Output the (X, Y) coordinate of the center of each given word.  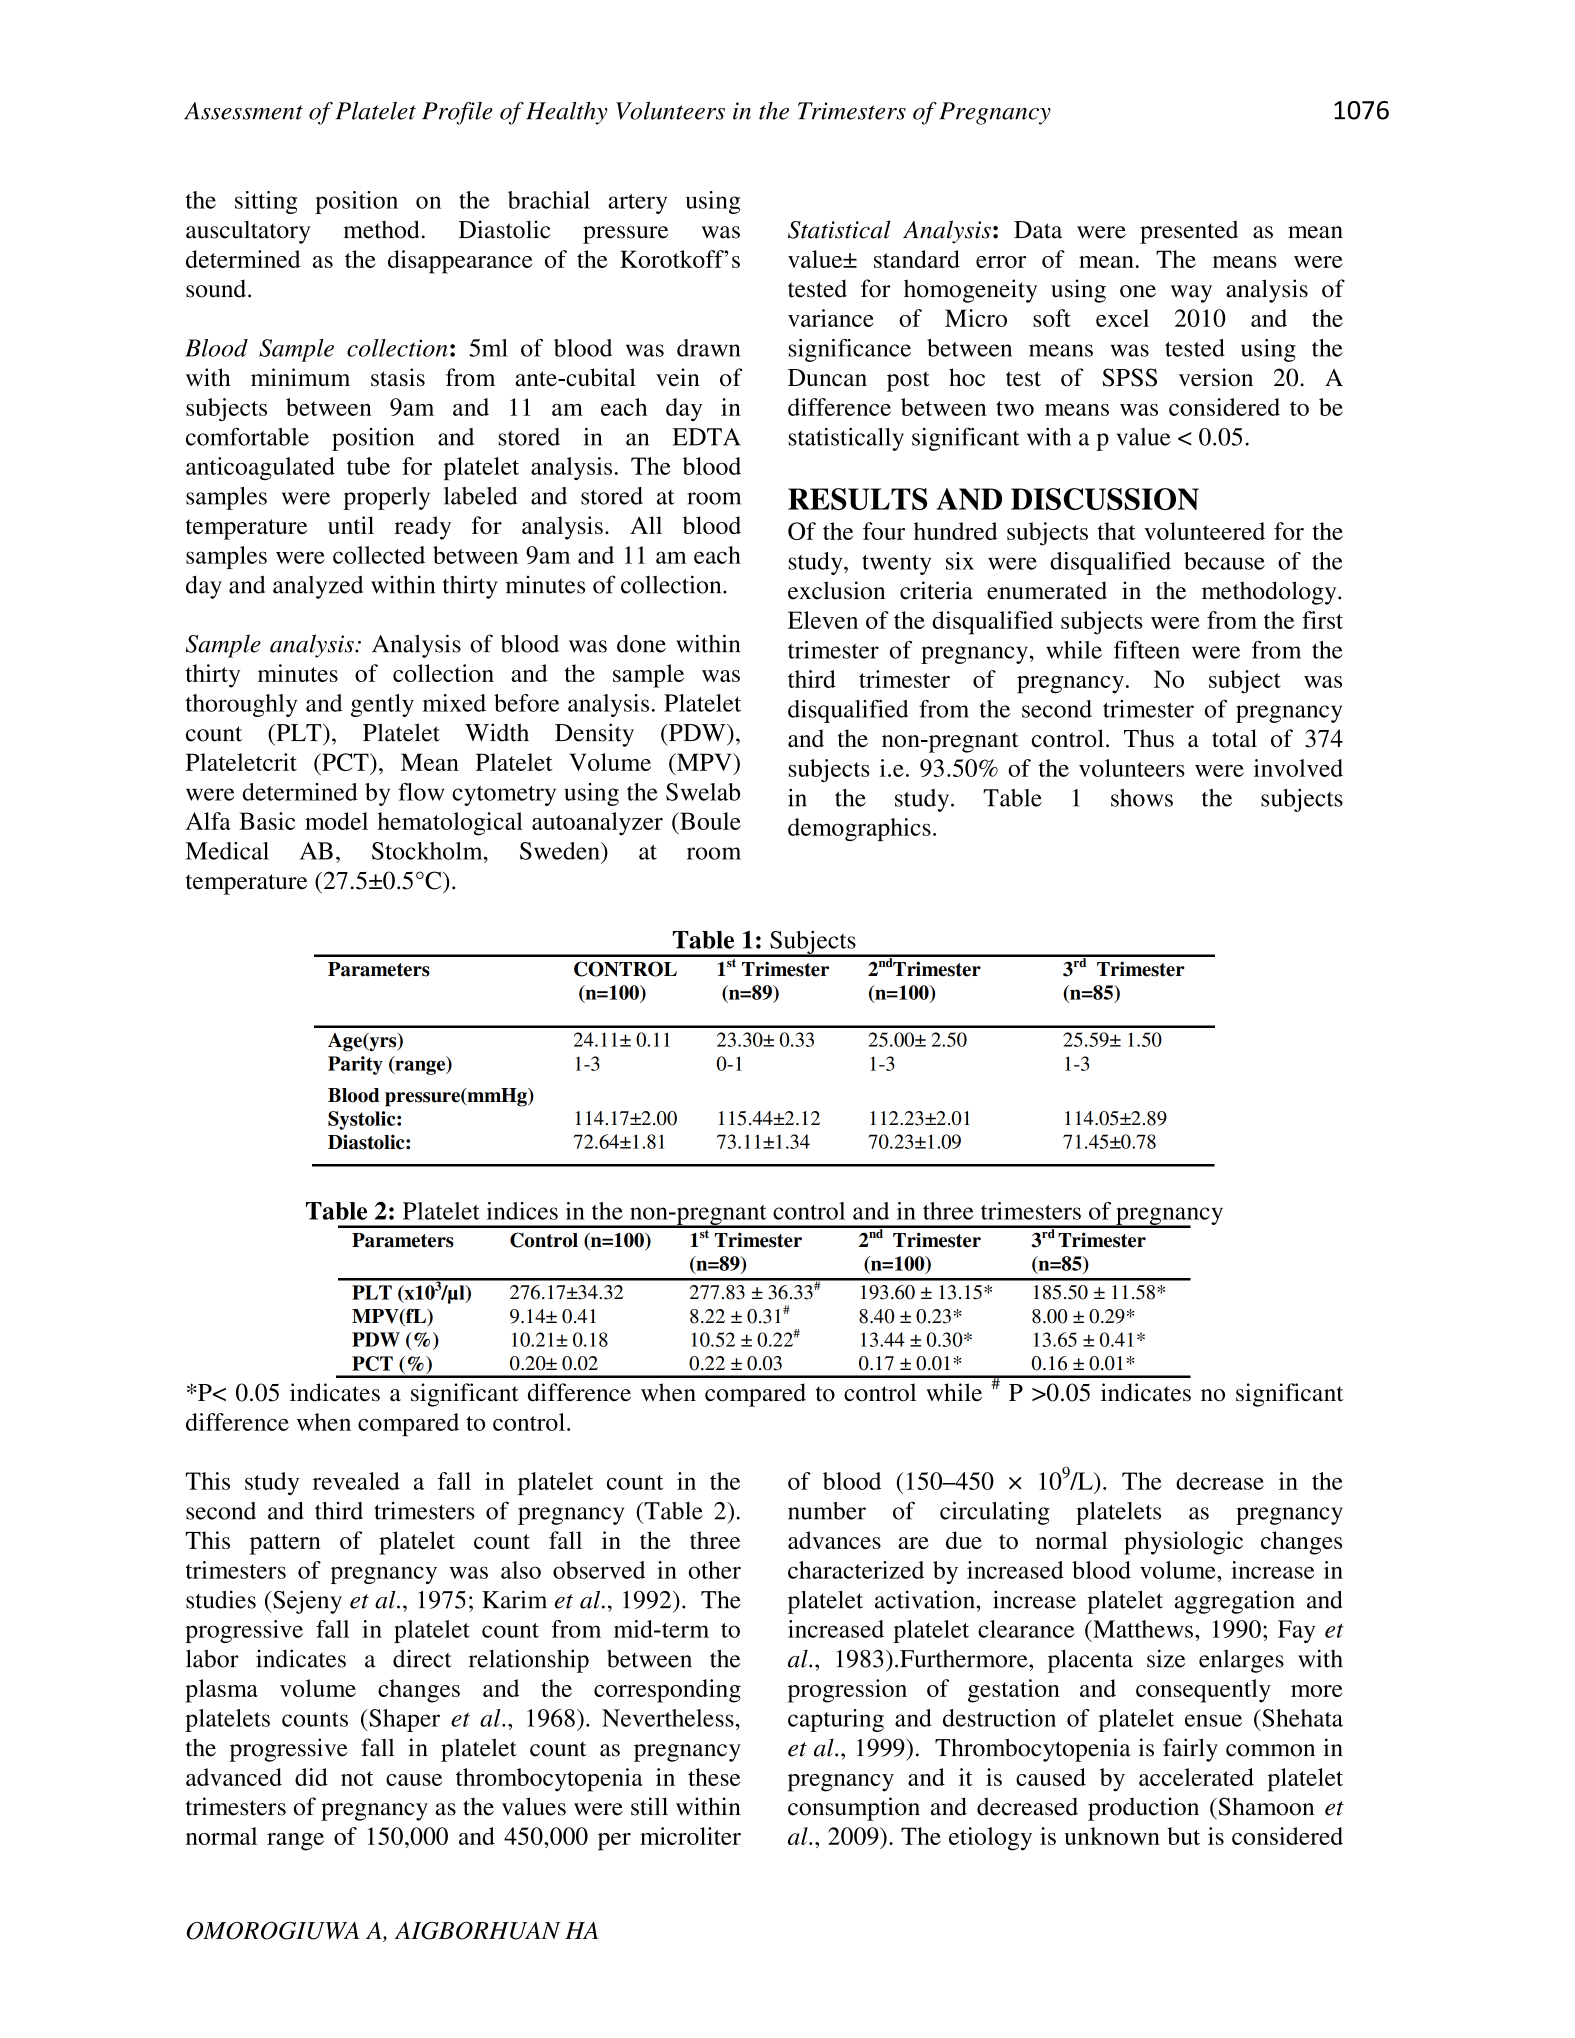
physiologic (1183, 1543)
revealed (356, 1481)
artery (637, 204)
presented (1189, 232)
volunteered (1204, 531)
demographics (859, 829)
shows (1142, 798)
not (357, 1778)
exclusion (836, 590)
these (714, 1777)
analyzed (318, 587)
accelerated (1196, 1777)
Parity (355, 1065)
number (827, 1511)
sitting (266, 202)
